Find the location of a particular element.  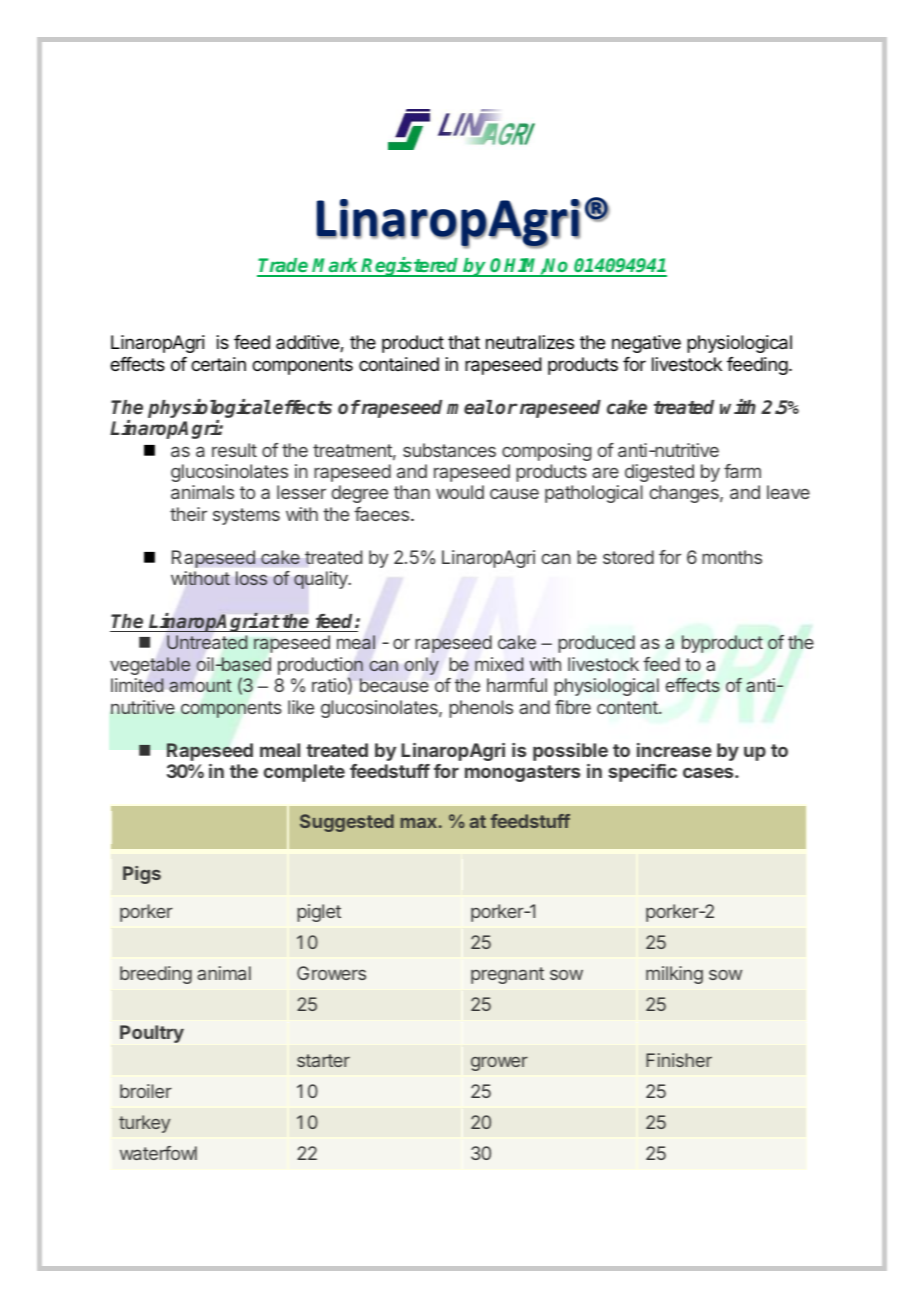

Registered is located at coordinates (411, 267).
